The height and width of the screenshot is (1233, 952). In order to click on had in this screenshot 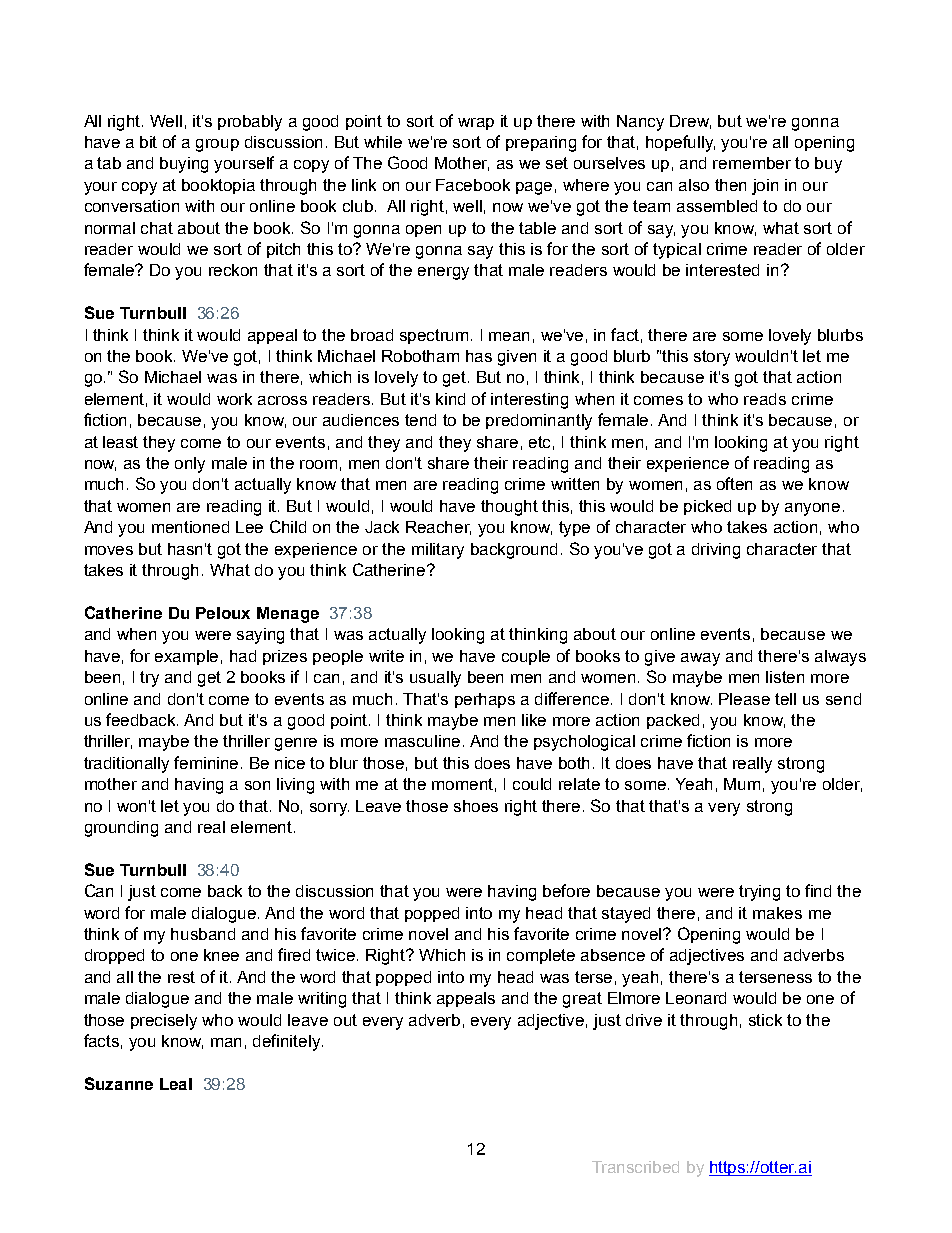, I will do `click(243, 656)`.
